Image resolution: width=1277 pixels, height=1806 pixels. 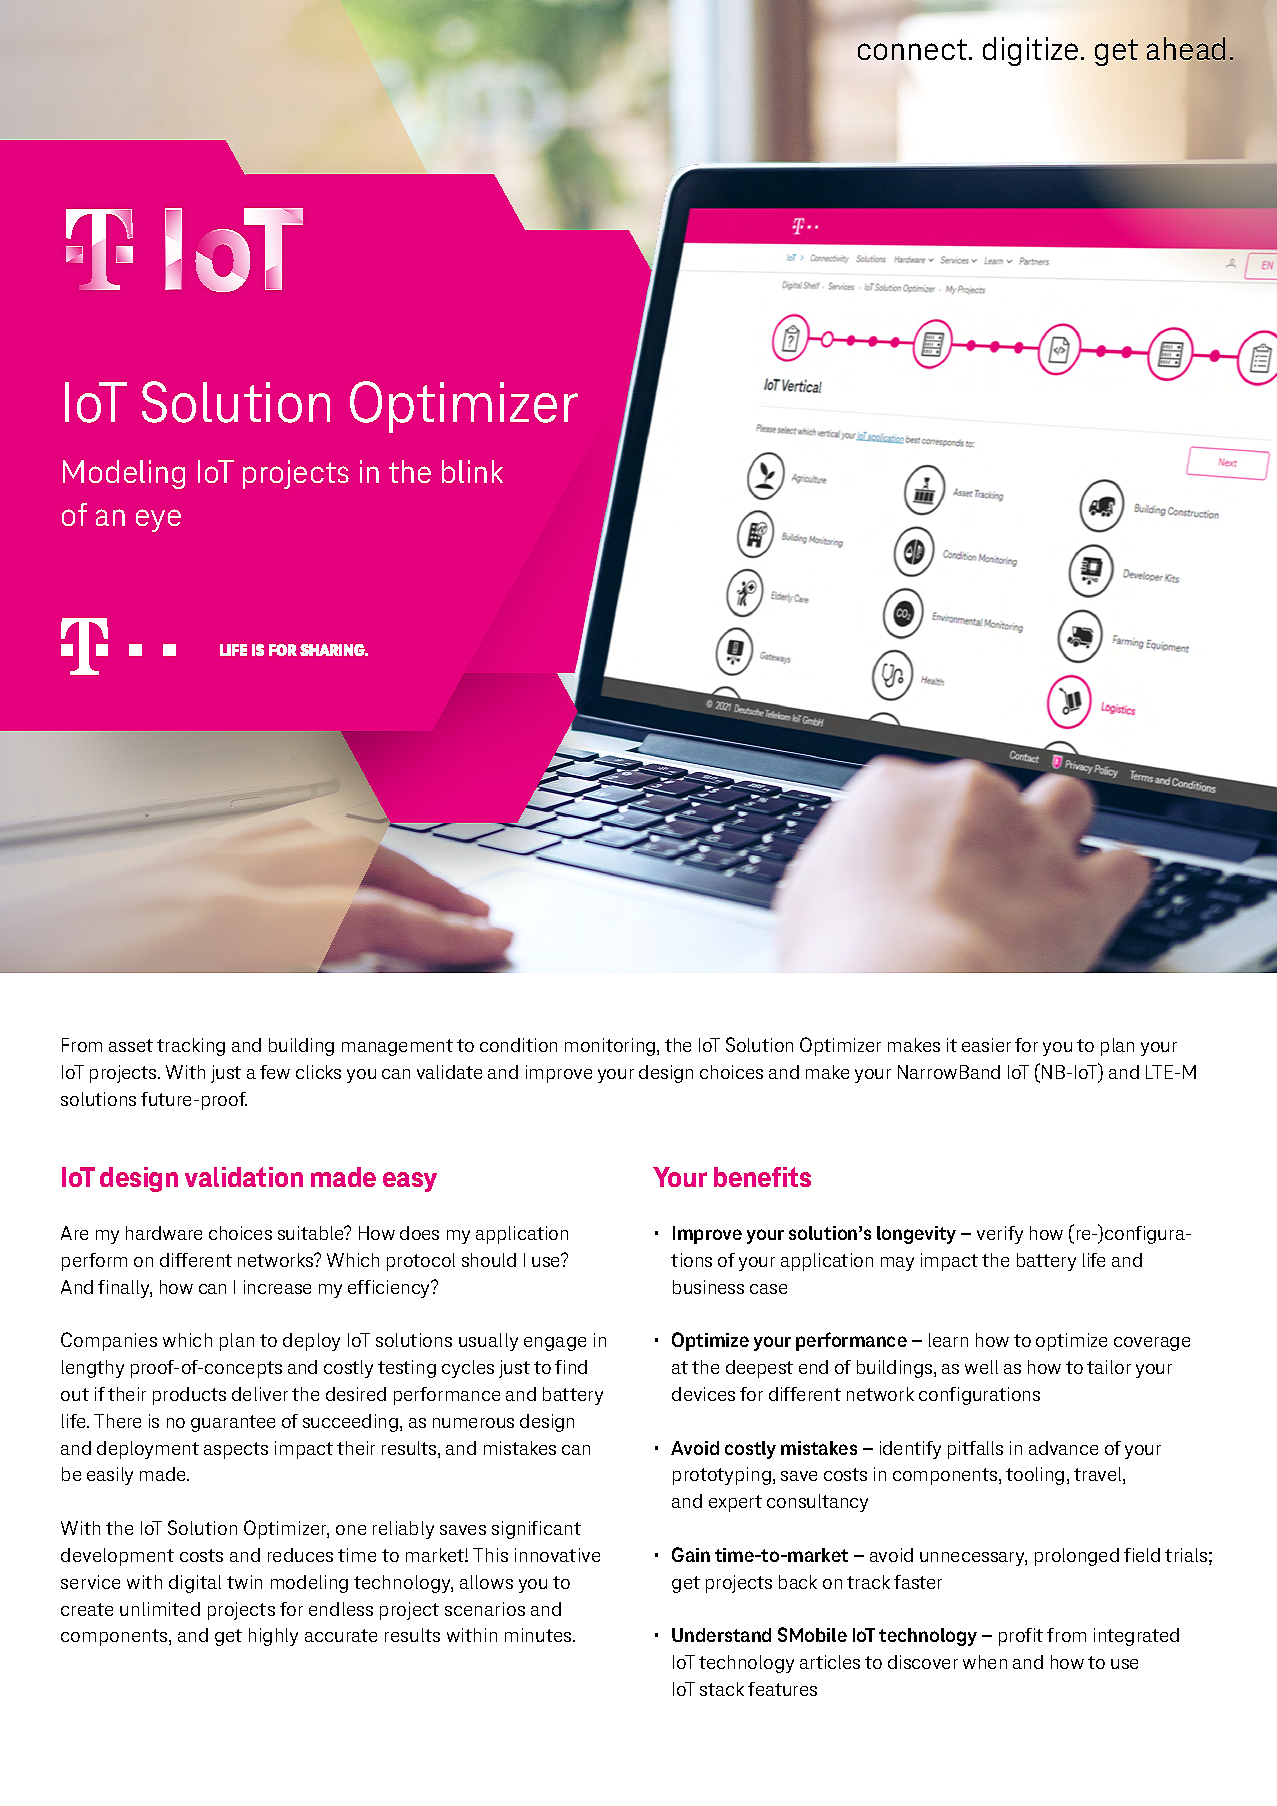 What do you see at coordinates (472, 471) in the document?
I see `blink` at bounding box center [472, 471].
